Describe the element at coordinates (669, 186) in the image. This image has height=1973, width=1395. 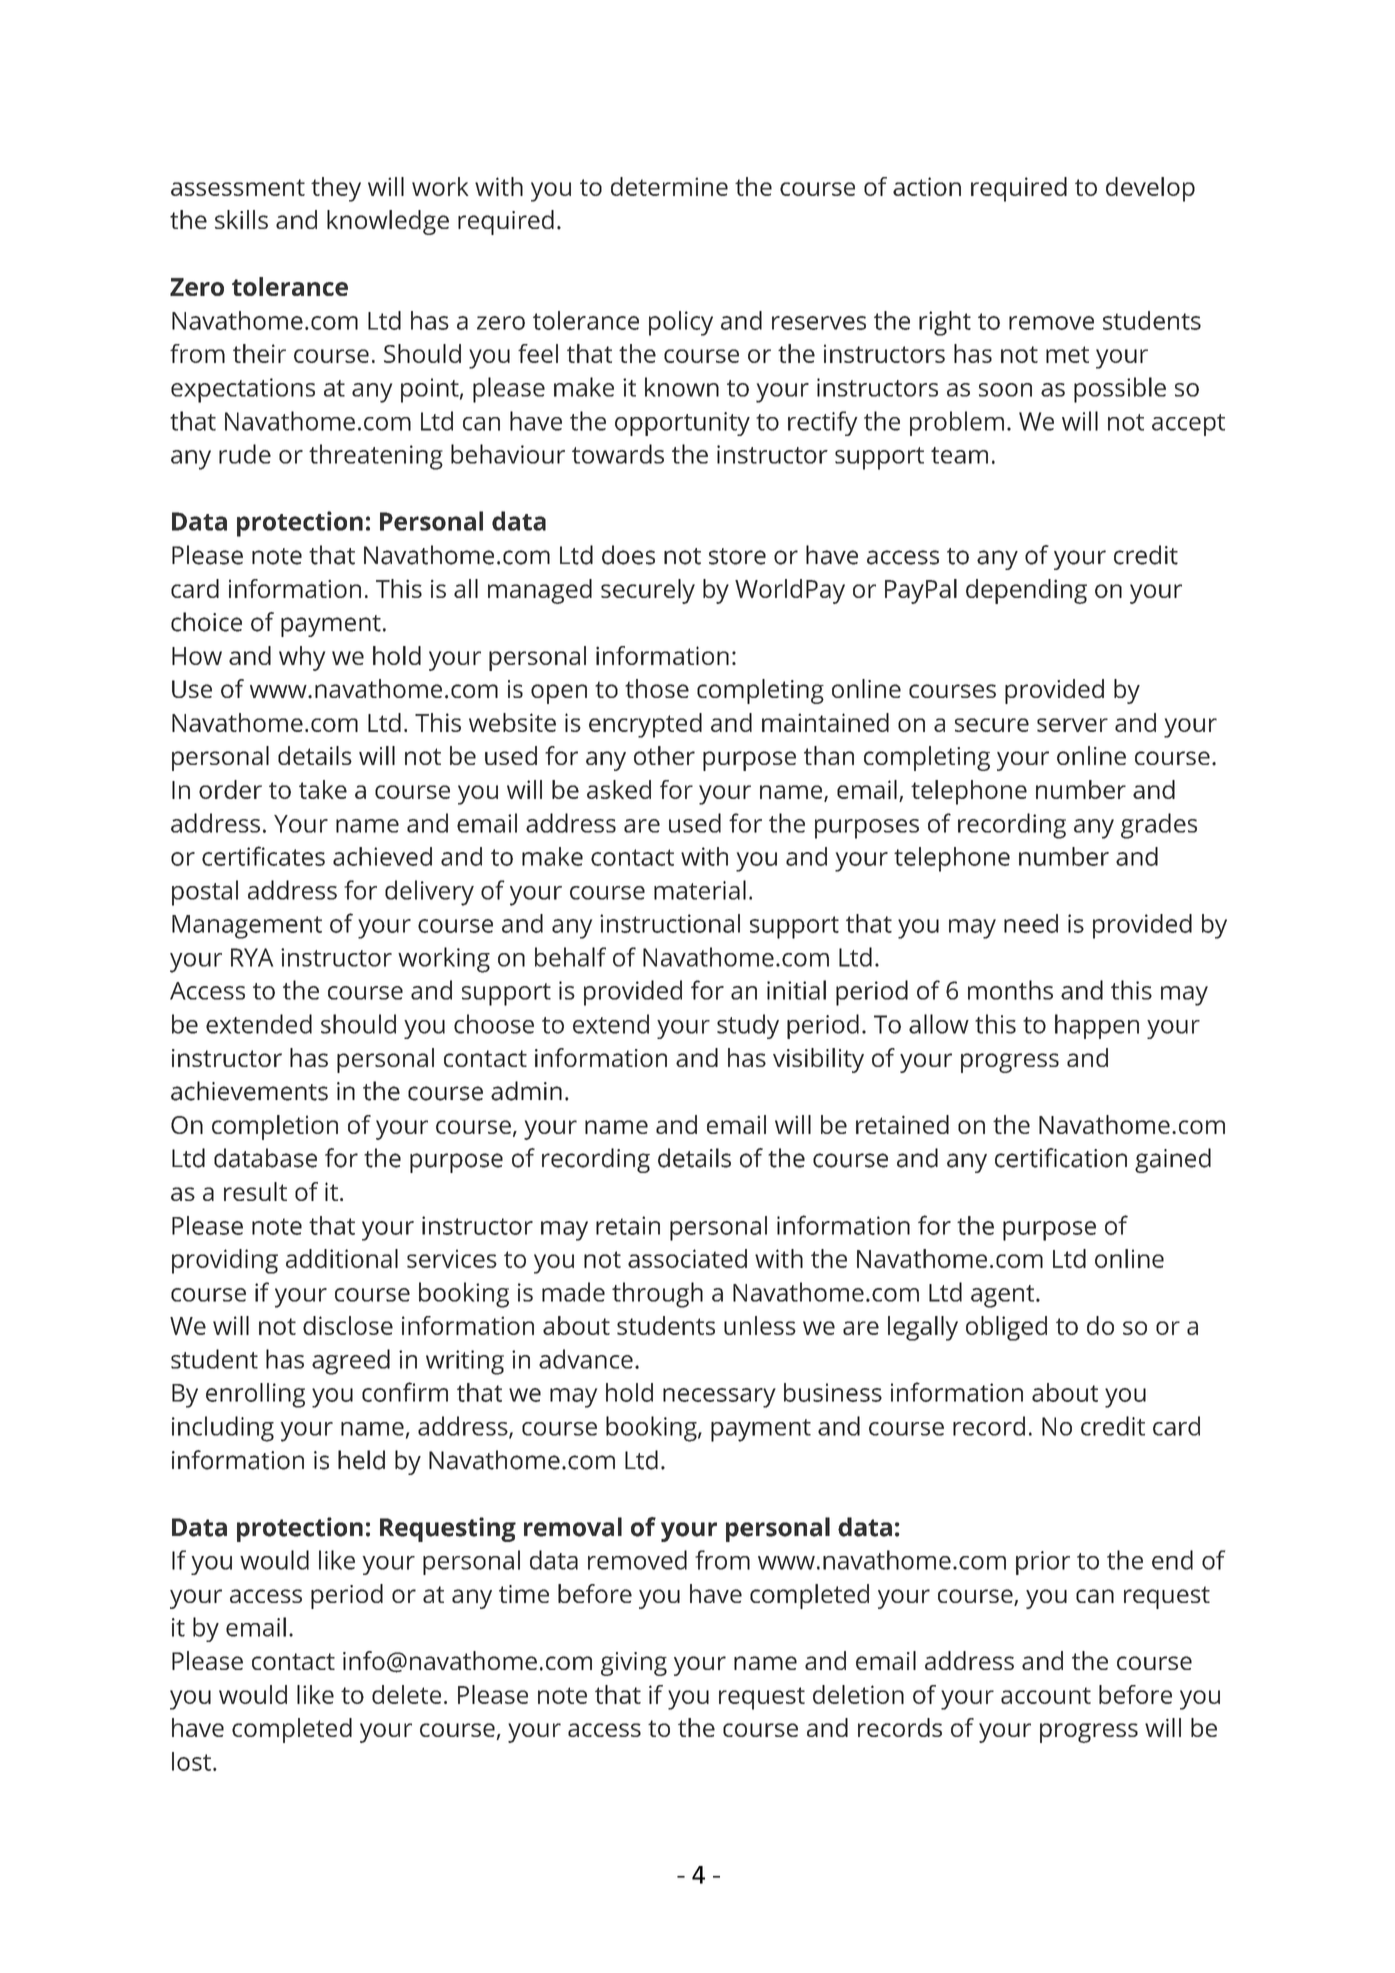
I see `determine` at that location.
